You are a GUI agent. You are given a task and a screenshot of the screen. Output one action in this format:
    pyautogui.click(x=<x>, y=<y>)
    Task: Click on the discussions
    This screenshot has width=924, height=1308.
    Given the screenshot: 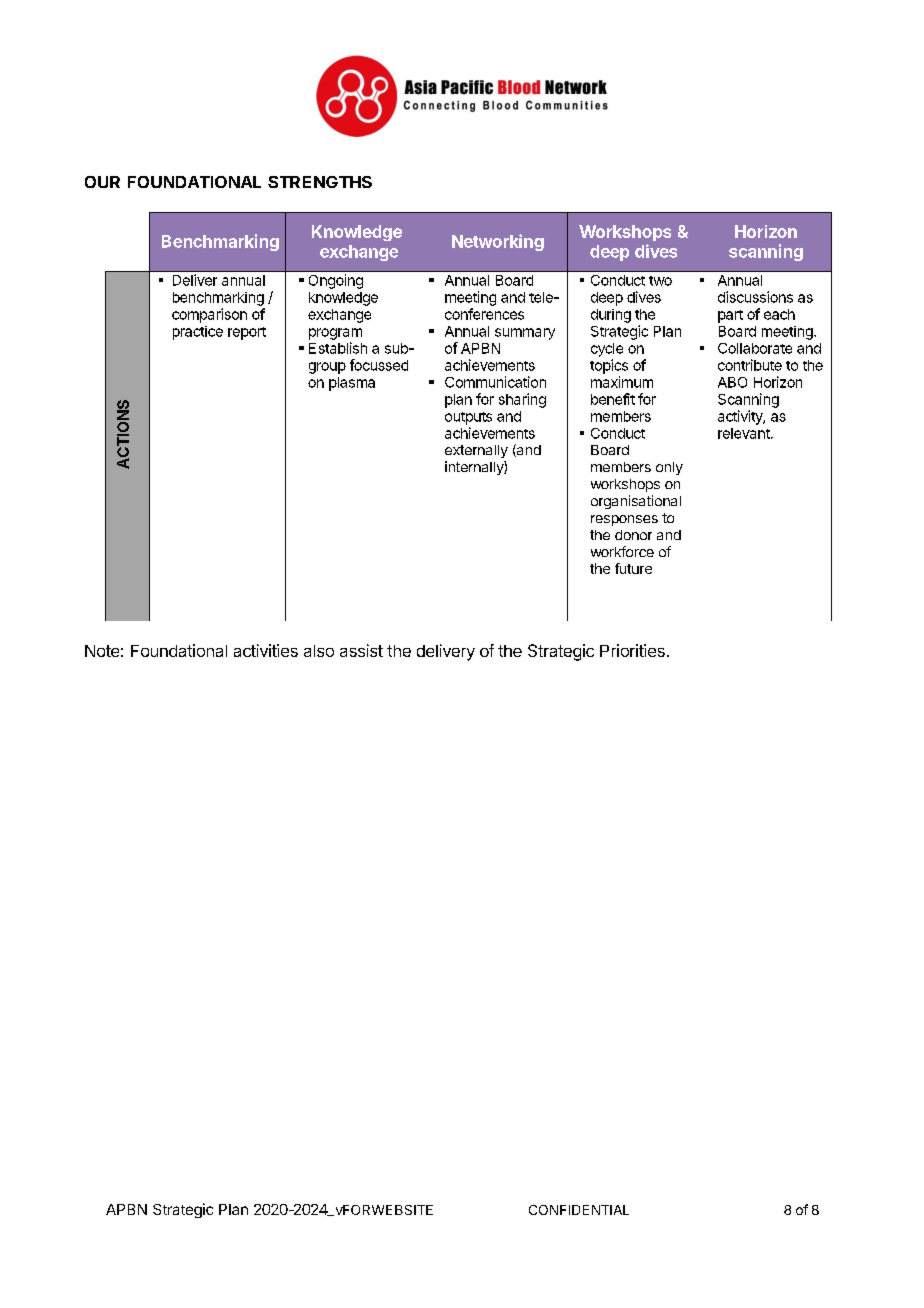 What is the action you would take?
    pyautogui.click(x=755, y=297)
